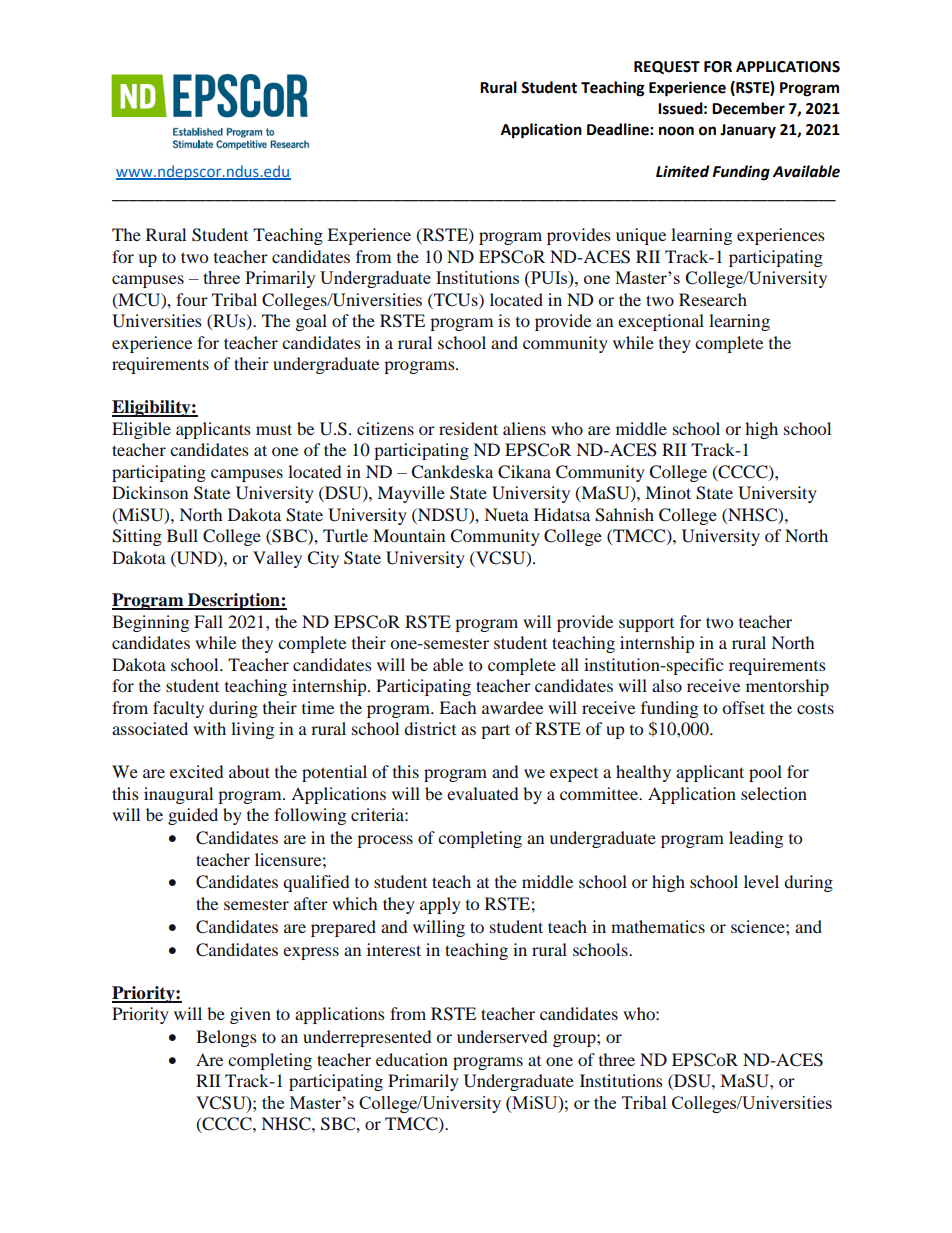 The height and width of the page is (1233, 952). Describe the element at coordinates (502, 1036) in the page. I see `underserved` at that location.
